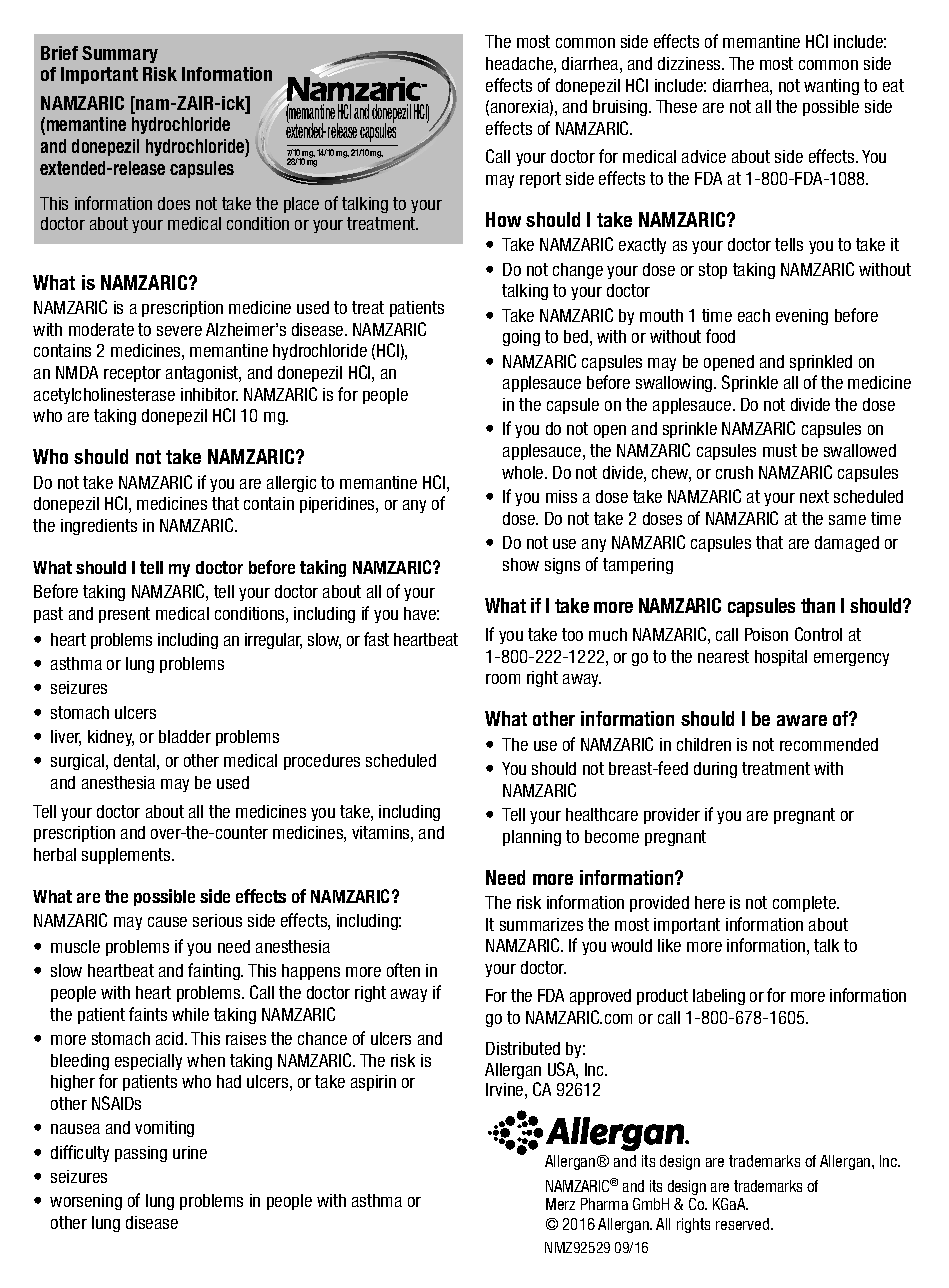 This screenshot has height=1288, width=949. What do you see at coordinates (831, 87) in the screenshot?
I see `wanting` at bounding box center [831, 87].
